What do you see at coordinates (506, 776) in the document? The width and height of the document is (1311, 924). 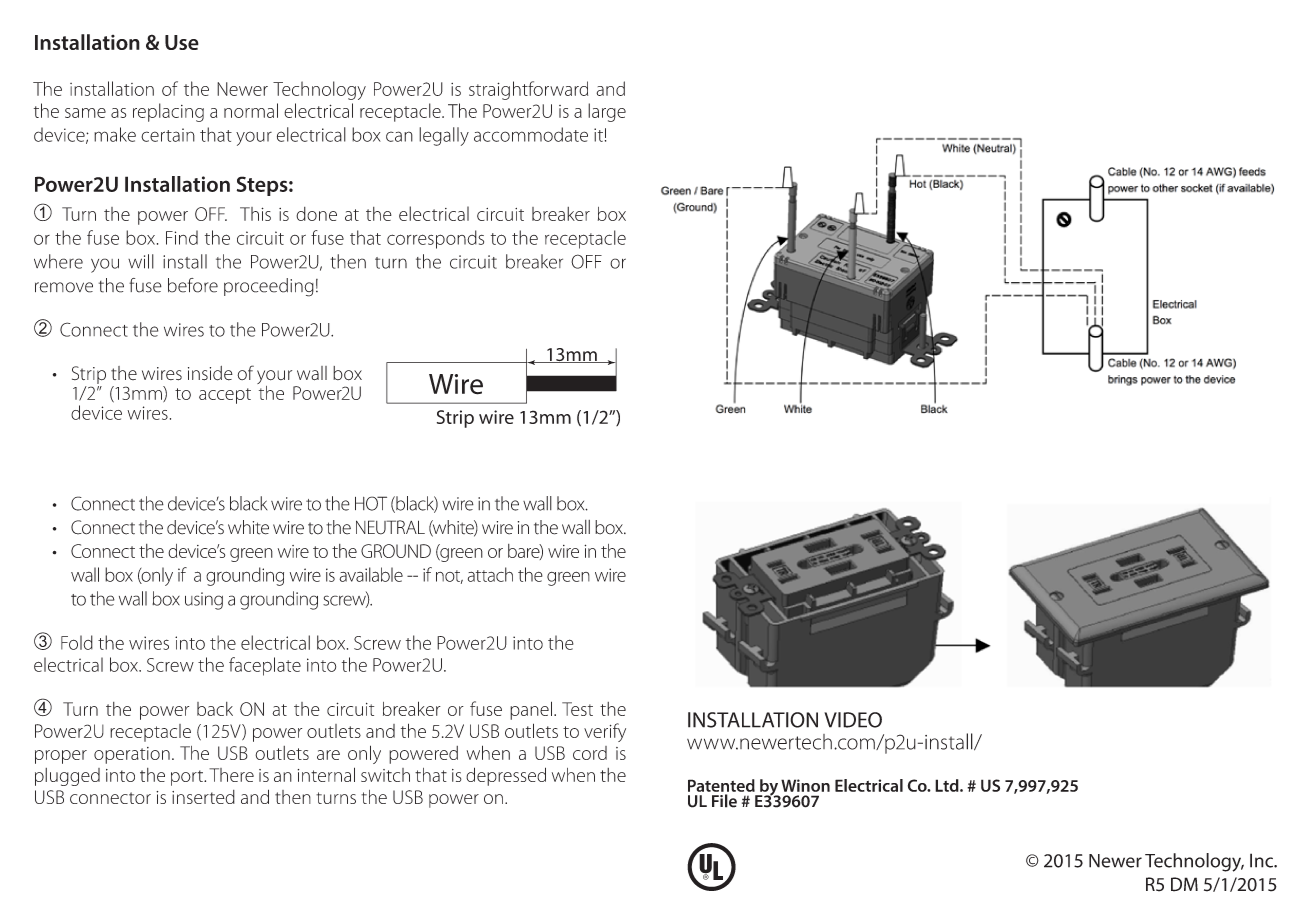 I see `depressed` at bounding box center [506, 776].
